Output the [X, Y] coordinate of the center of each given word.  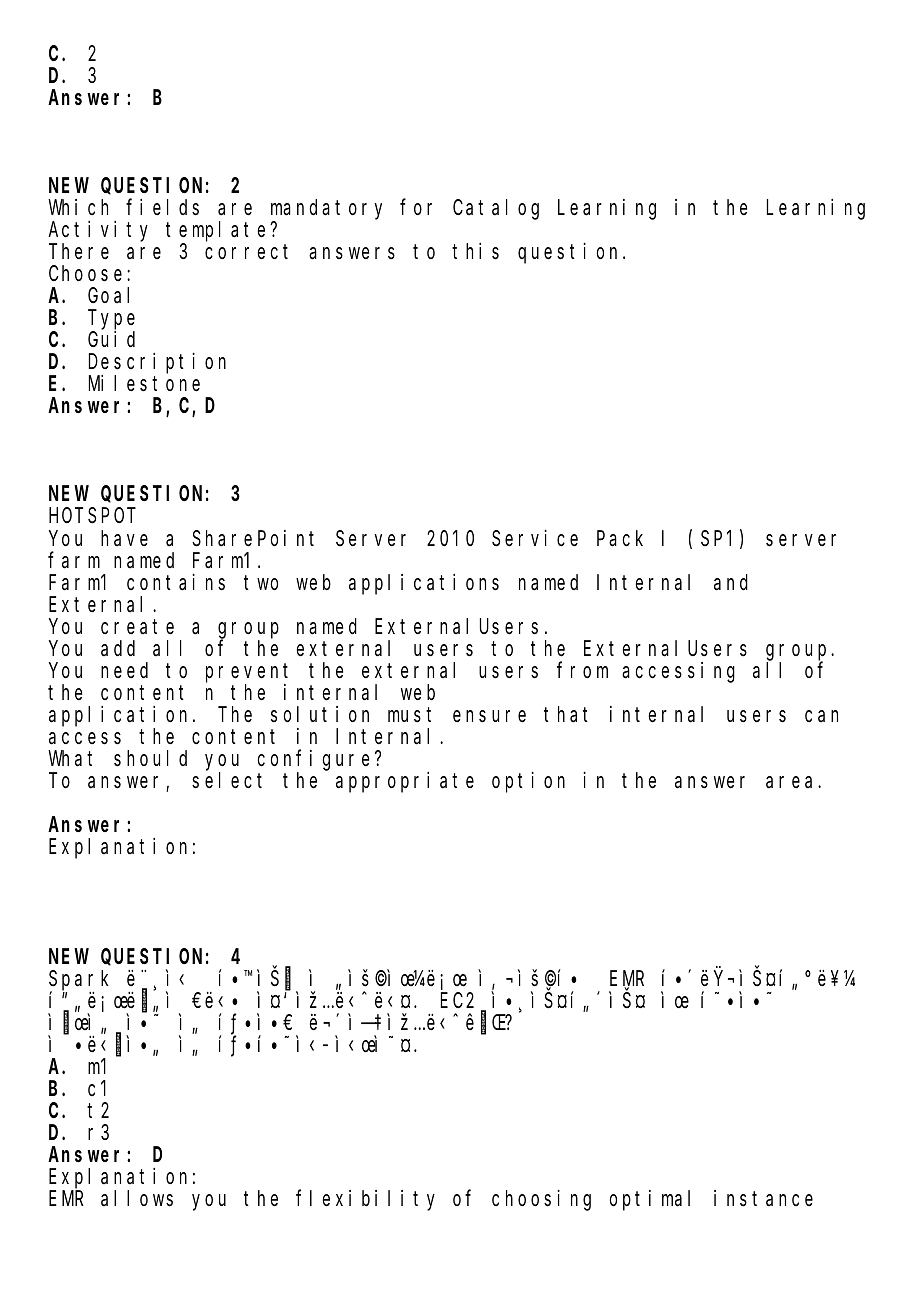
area [792, 782]
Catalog [496, 210]
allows [137, 1198]
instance [763, 1198]
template [218, 233]
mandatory [326, 211]
